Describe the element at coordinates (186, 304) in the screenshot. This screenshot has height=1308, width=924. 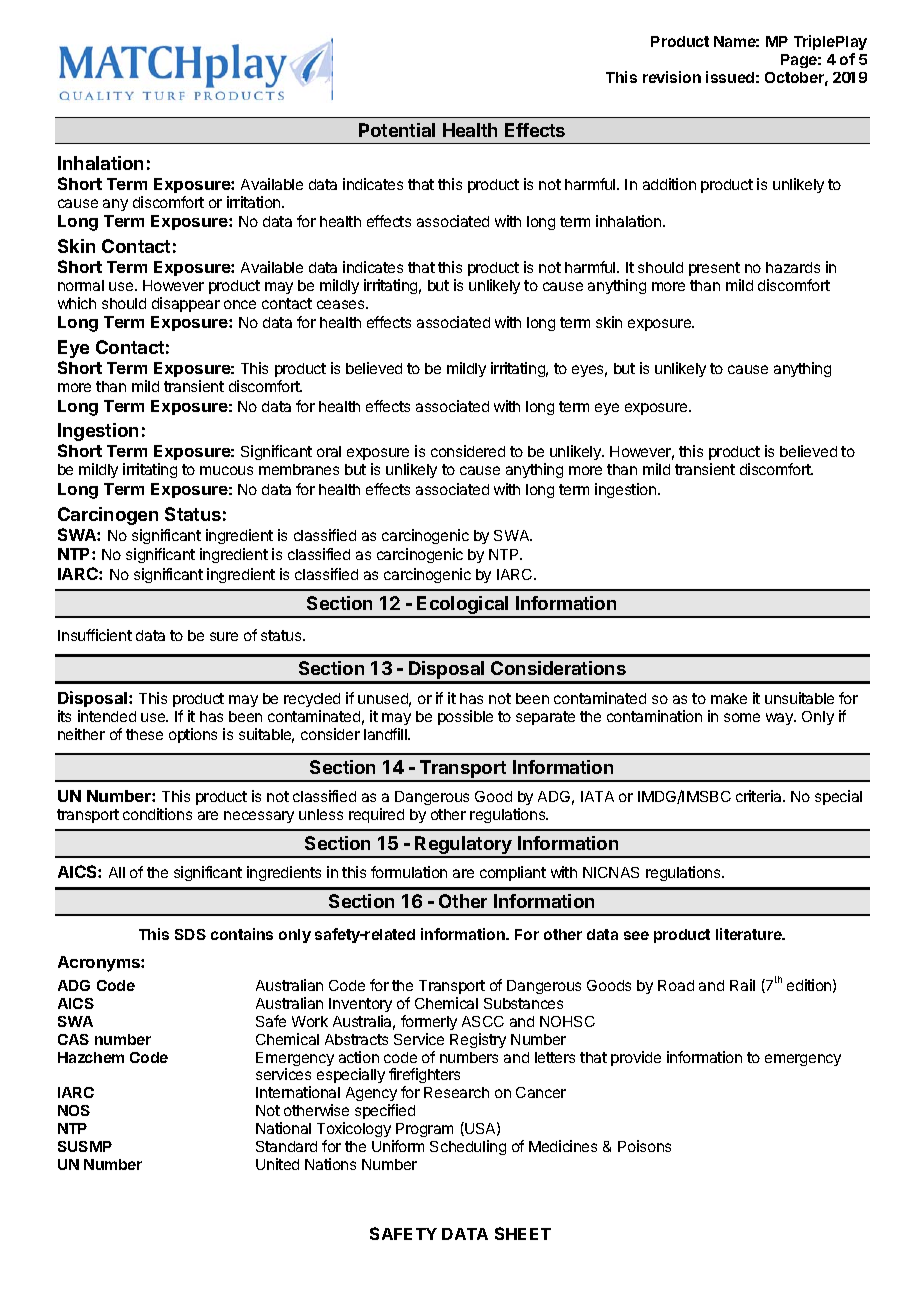
I see `disappear` at that location.
